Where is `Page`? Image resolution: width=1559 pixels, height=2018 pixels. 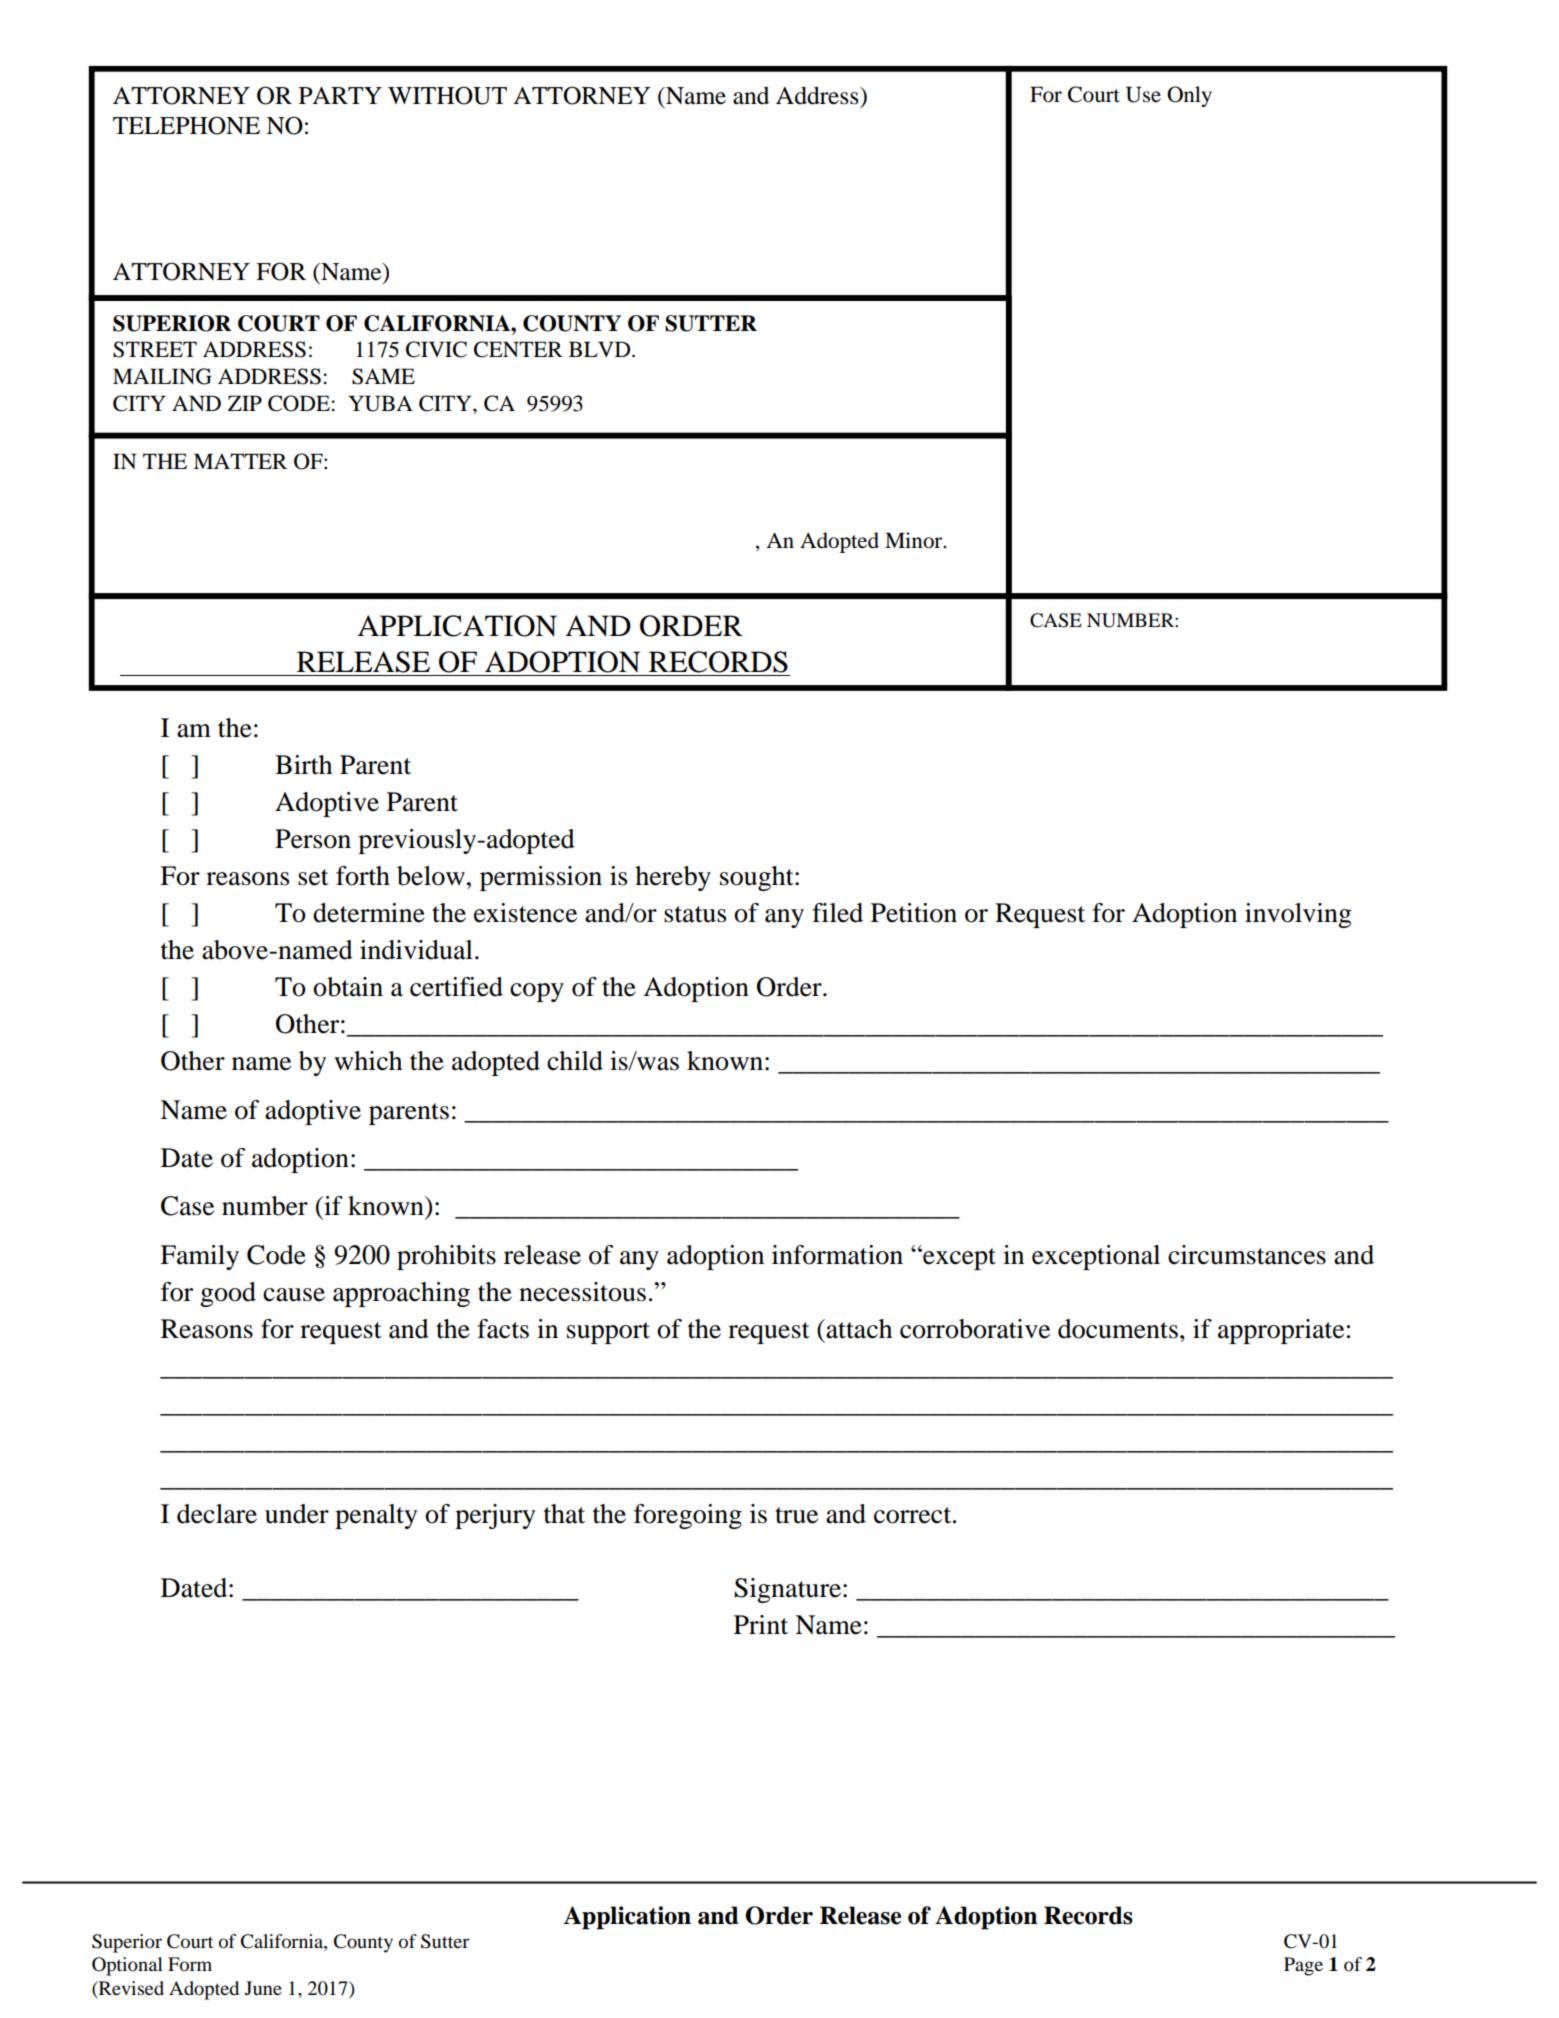
Page is located at coordinates (1303, 1966).
